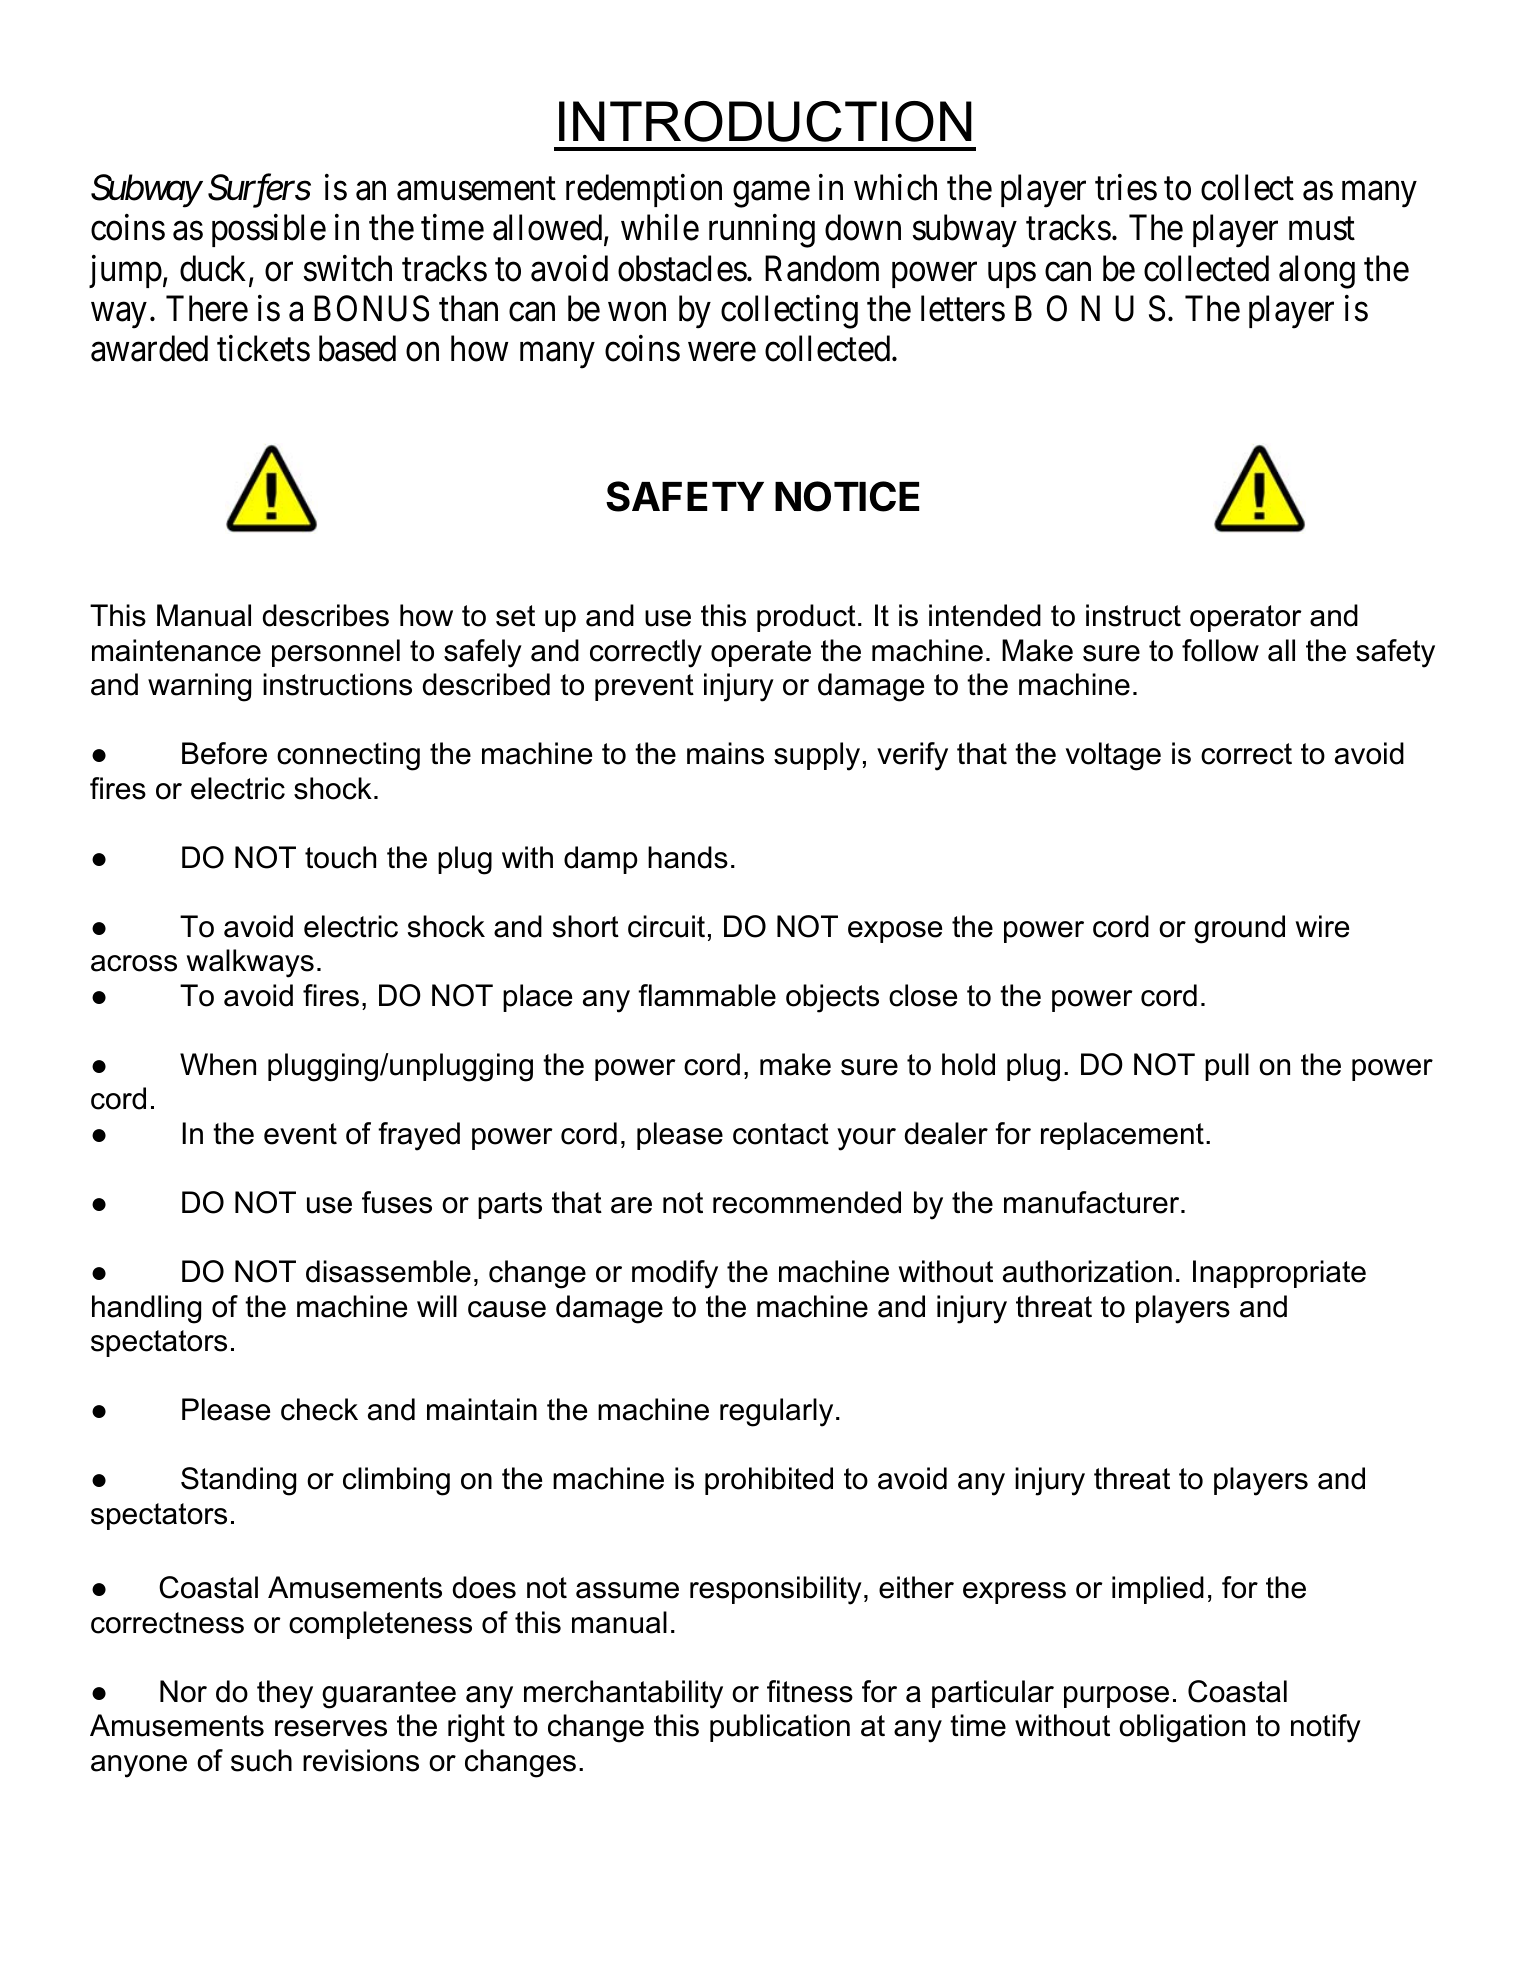 This screenshot has height=1981, width=1530. What do you see at coordinates (780, 1728) in the screenshot?
I see `publication` at bounding box center [780, 1728].
